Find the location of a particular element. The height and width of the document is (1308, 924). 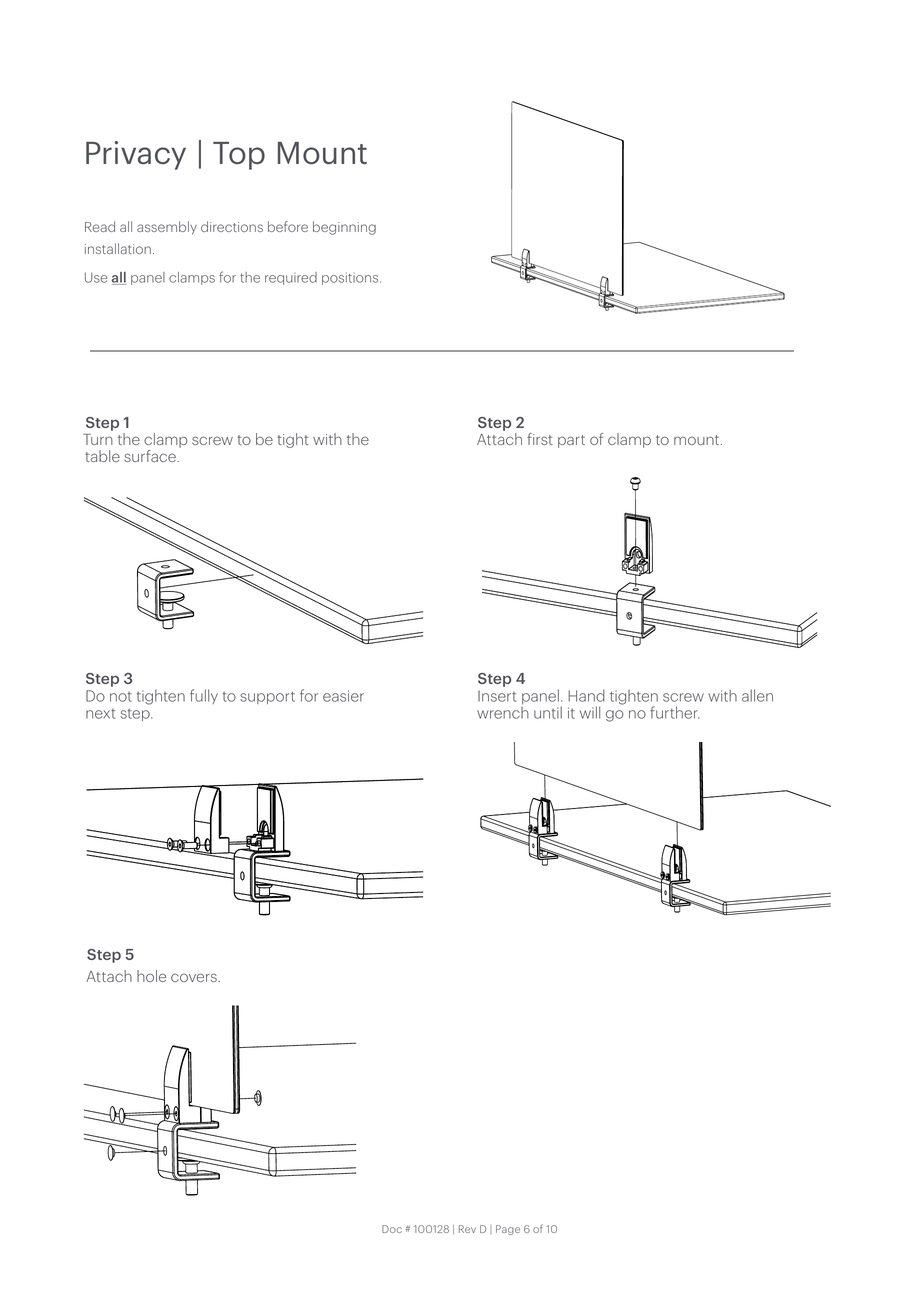

assembly is located at coordinates (167, 228).
